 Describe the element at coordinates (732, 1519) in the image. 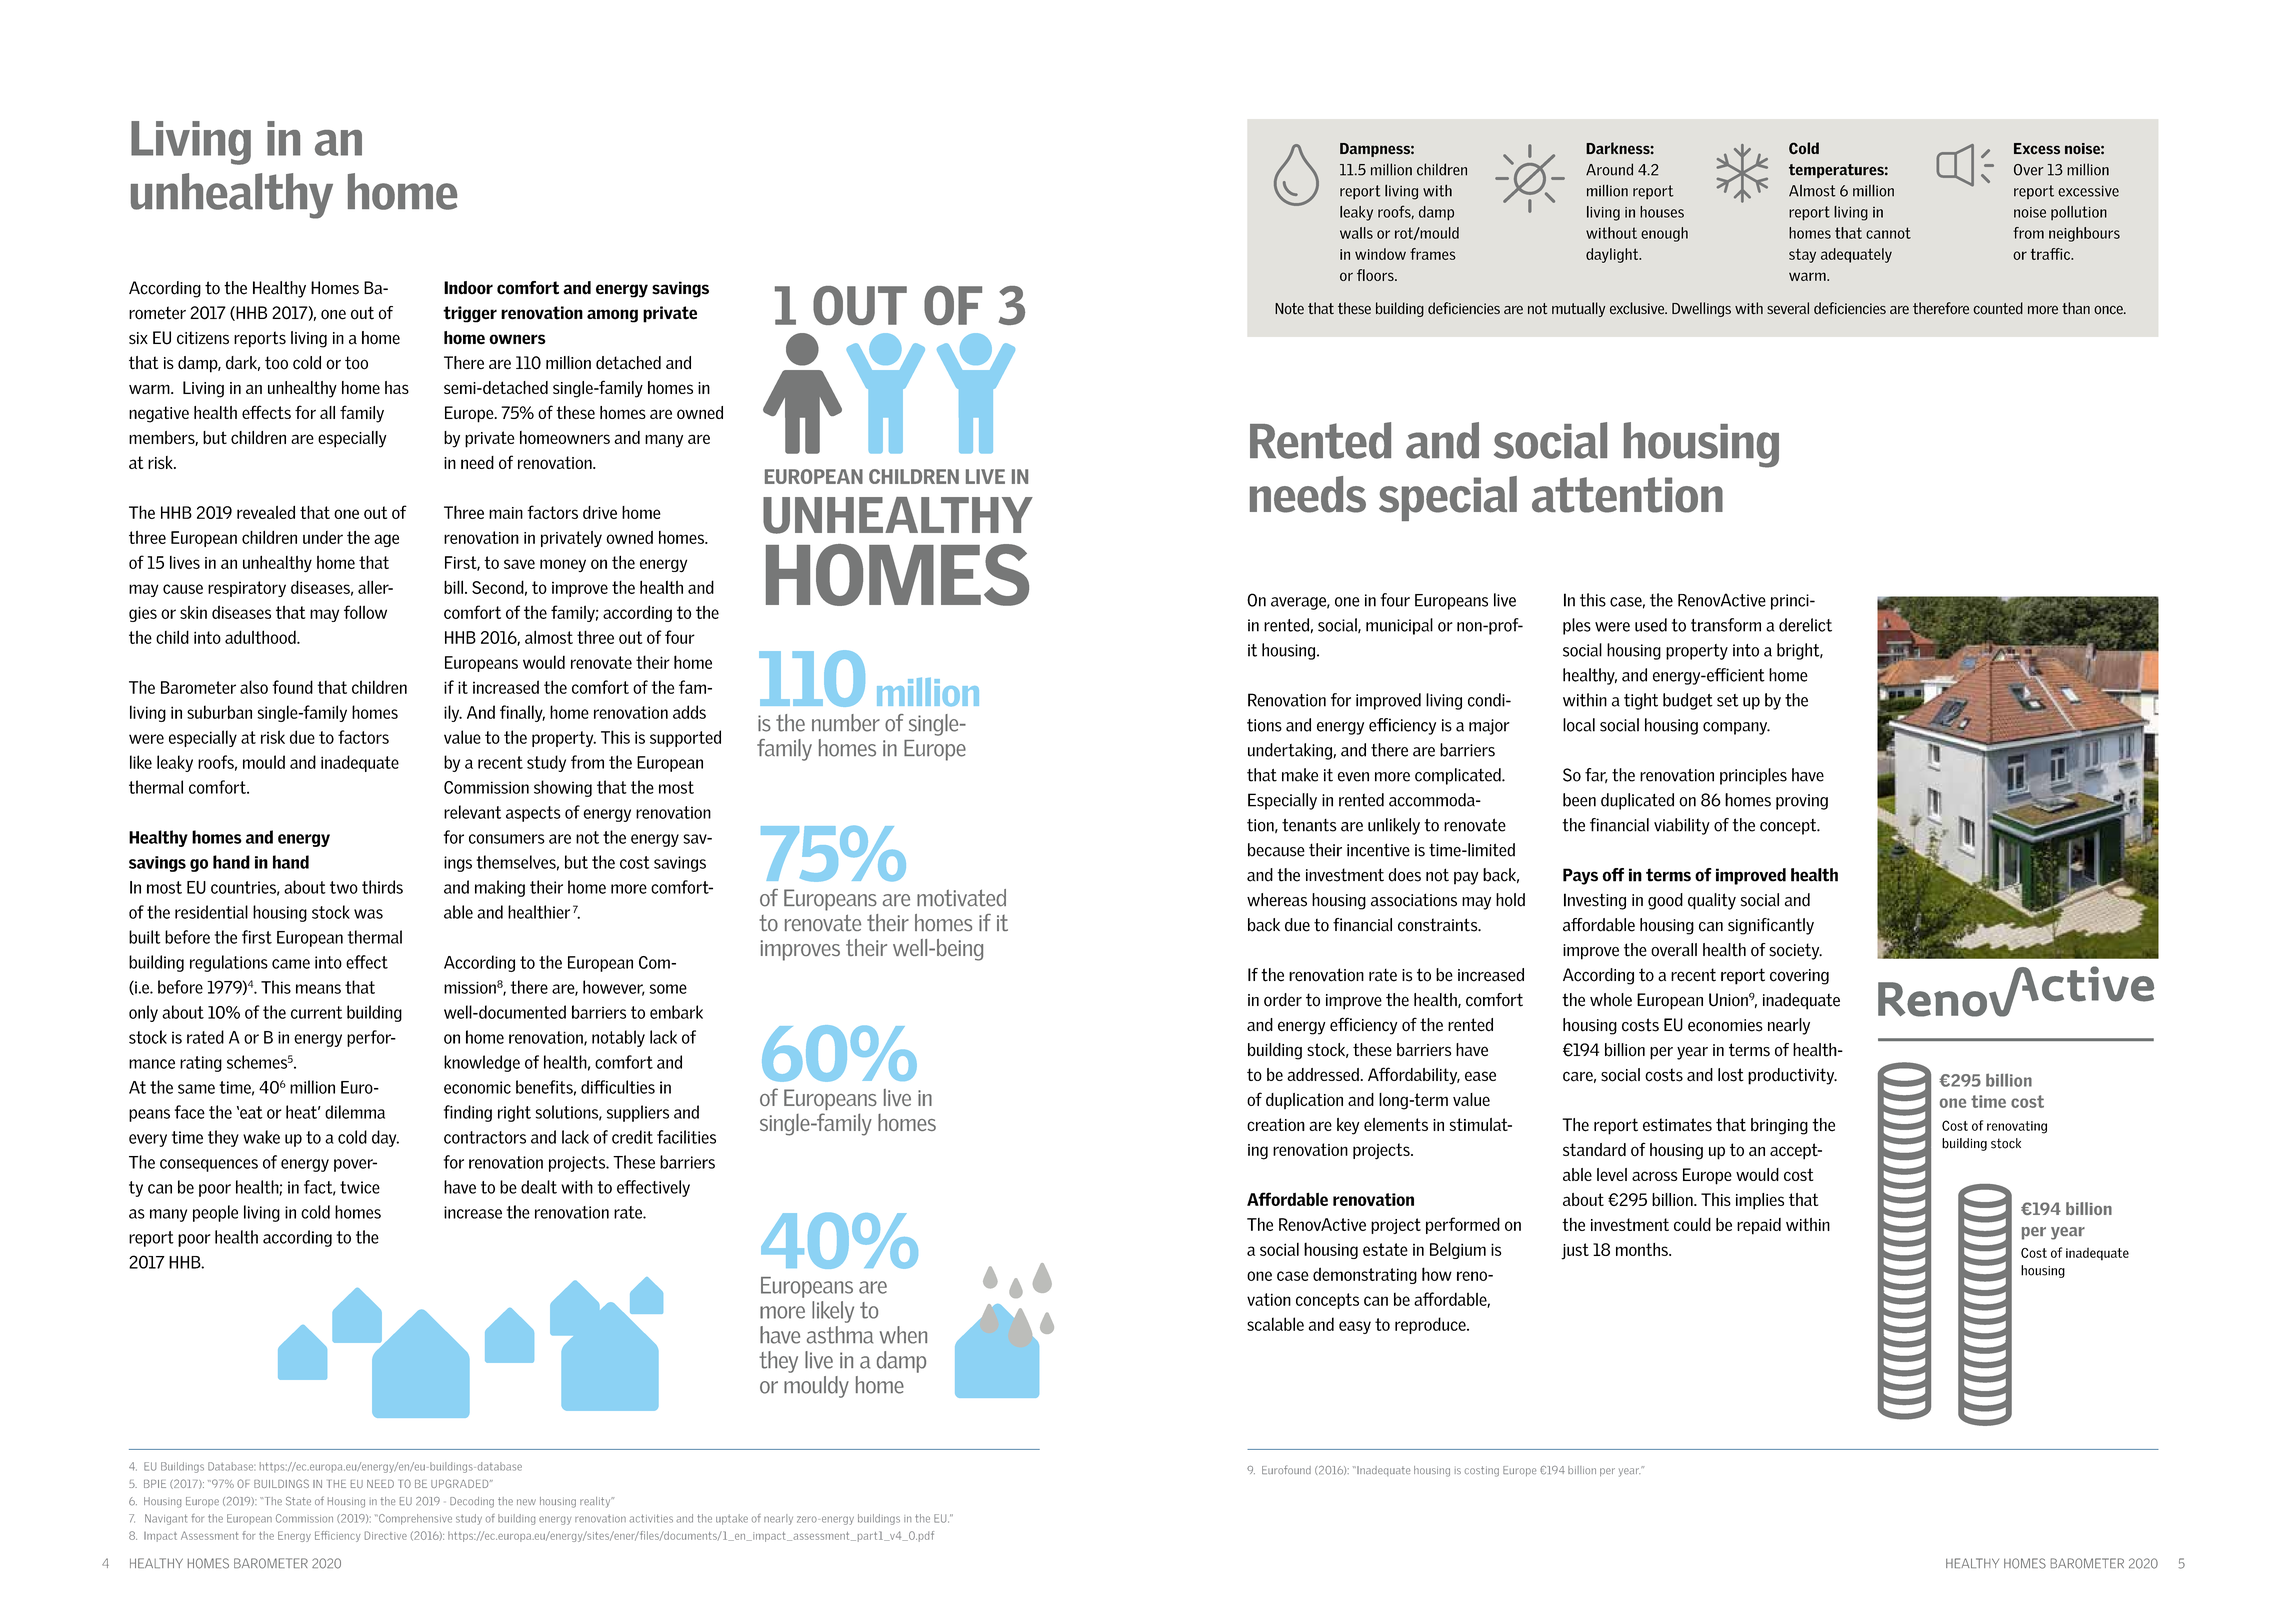

I see `uptake` at that location.
